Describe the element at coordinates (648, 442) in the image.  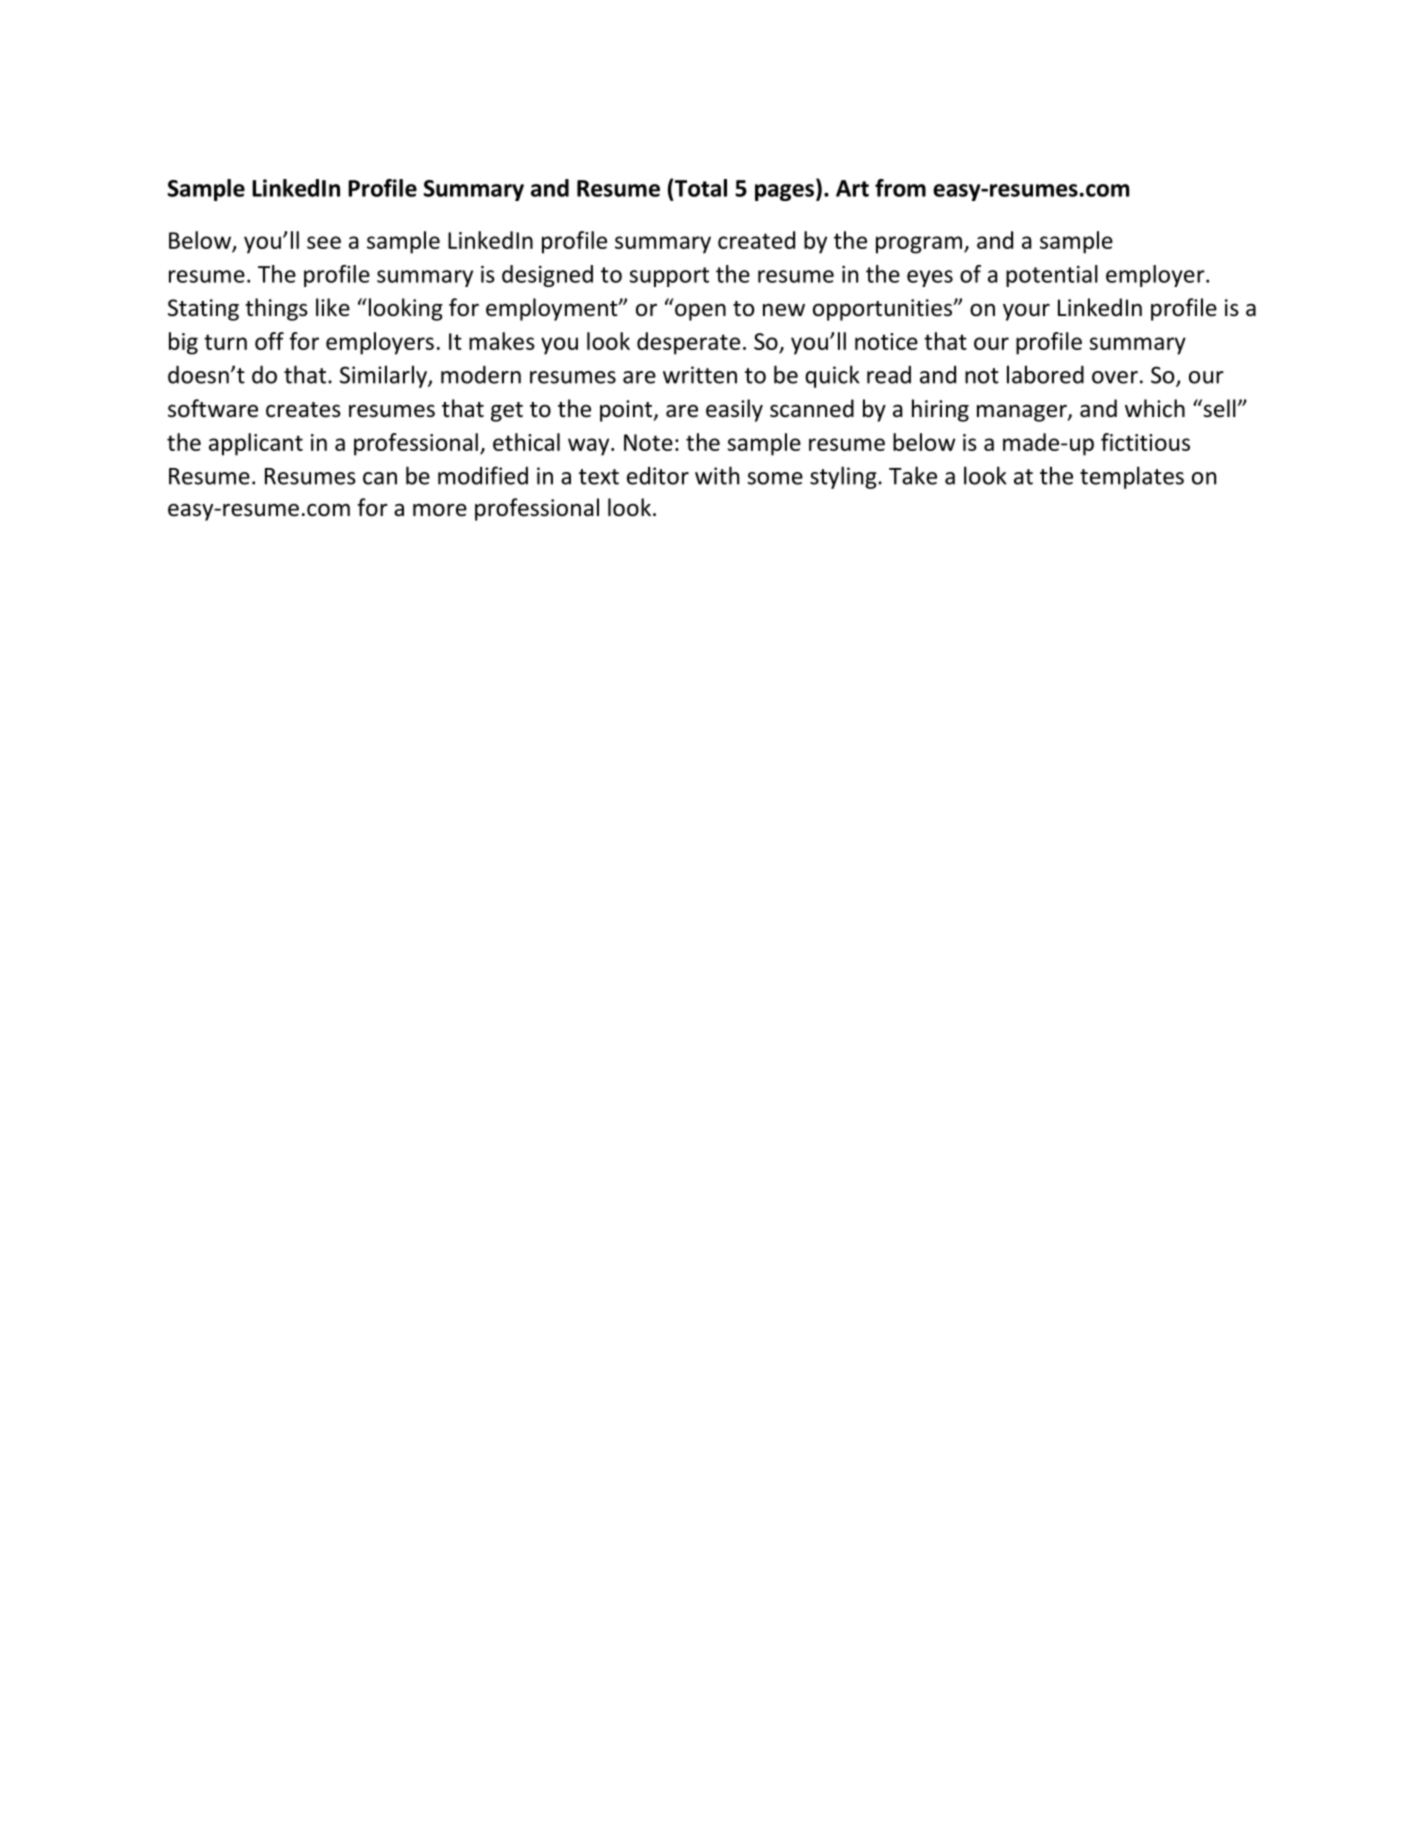
I see `Note` at that location.
